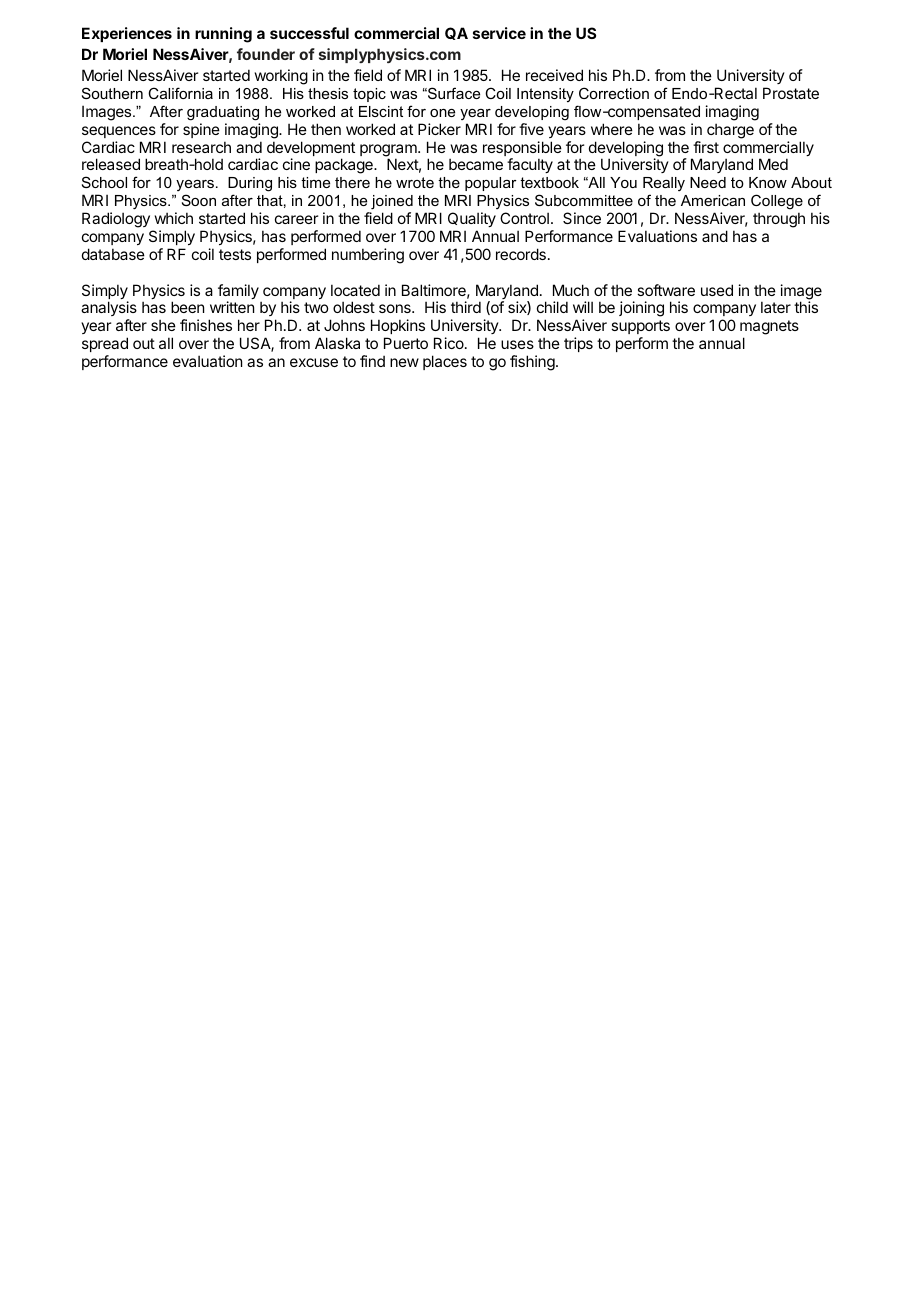  Describe the element at coordinates (445, 362) in the screenshot. I see `places` at that location.
